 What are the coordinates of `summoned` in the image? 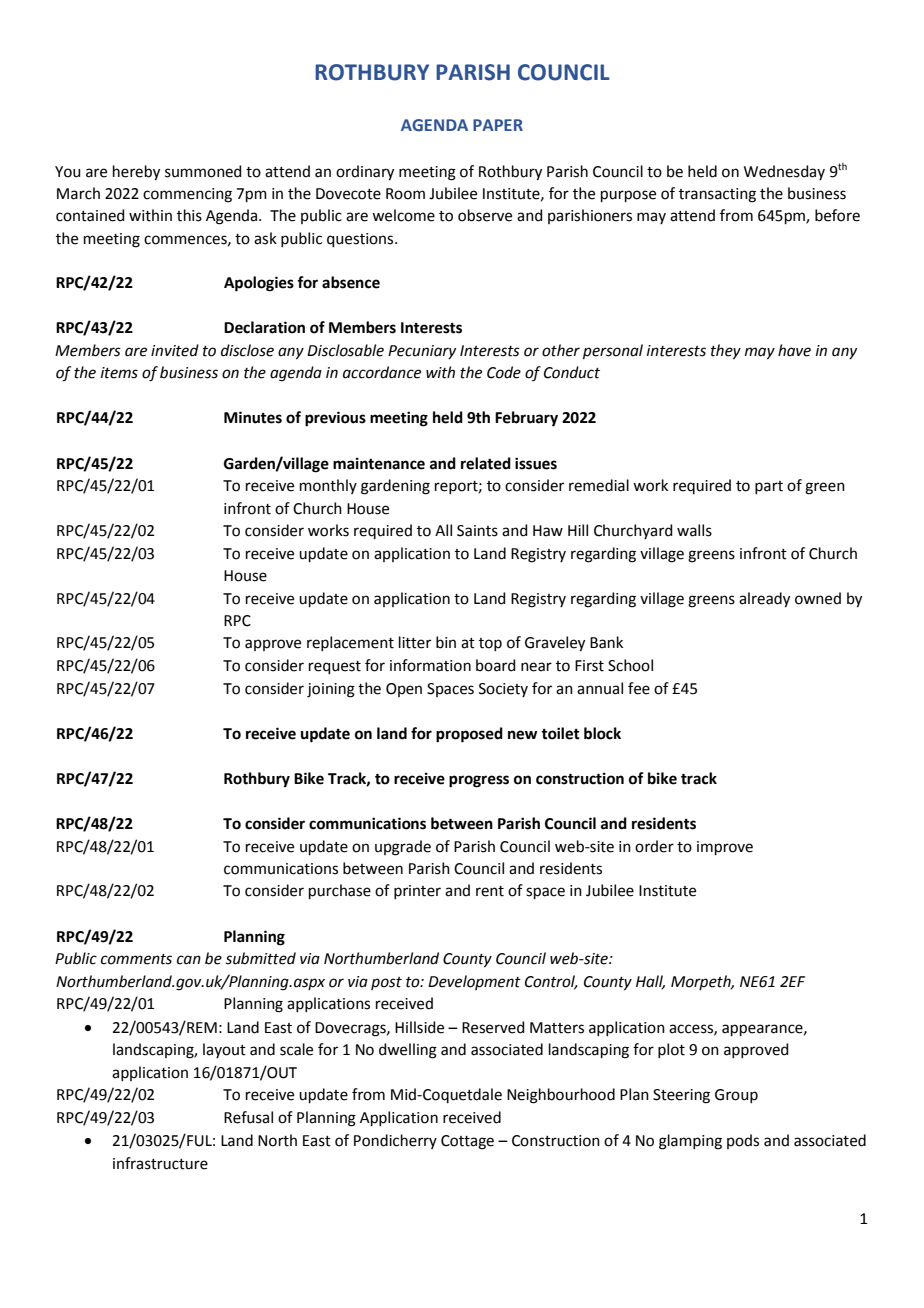 It's located at (203, 171).
